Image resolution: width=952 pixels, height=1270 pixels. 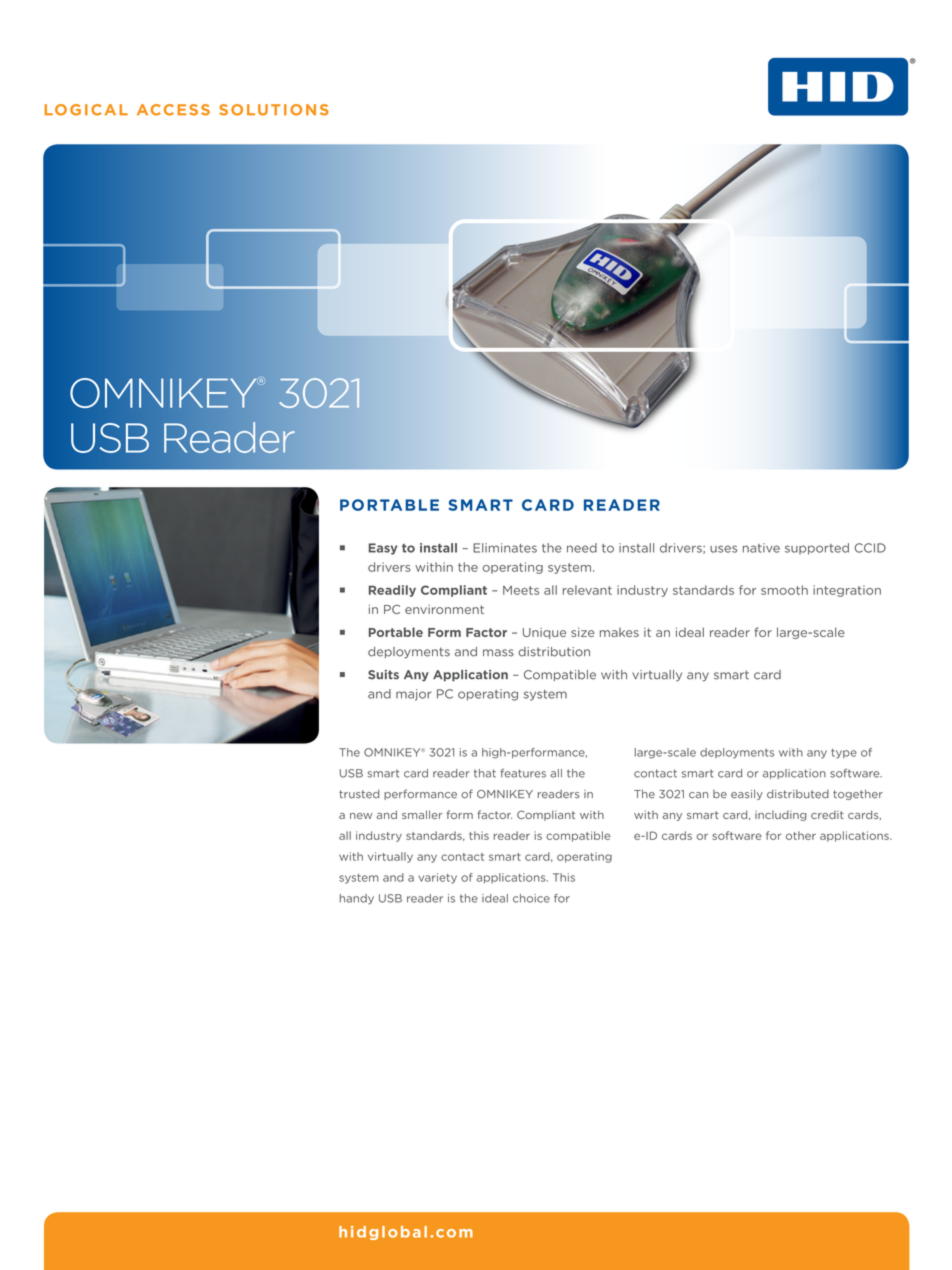 I want to click on type, so click(x=844, y=753).
